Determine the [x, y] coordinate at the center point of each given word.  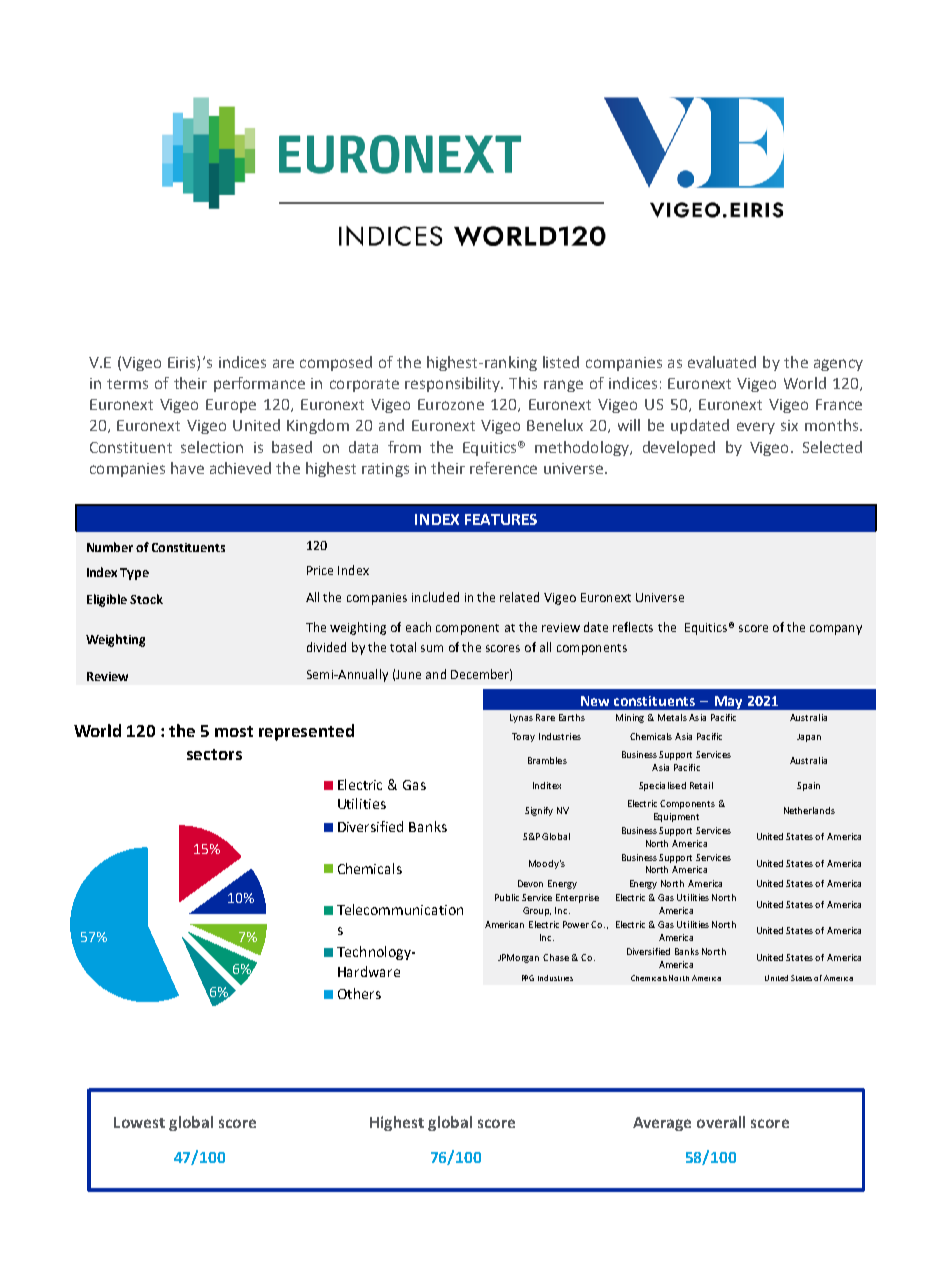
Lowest [139, 1122]
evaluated [722, 362]
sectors [214, 754]
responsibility [453, 384]
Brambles [547, 760]
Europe [231, 406]
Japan [809, 738]
